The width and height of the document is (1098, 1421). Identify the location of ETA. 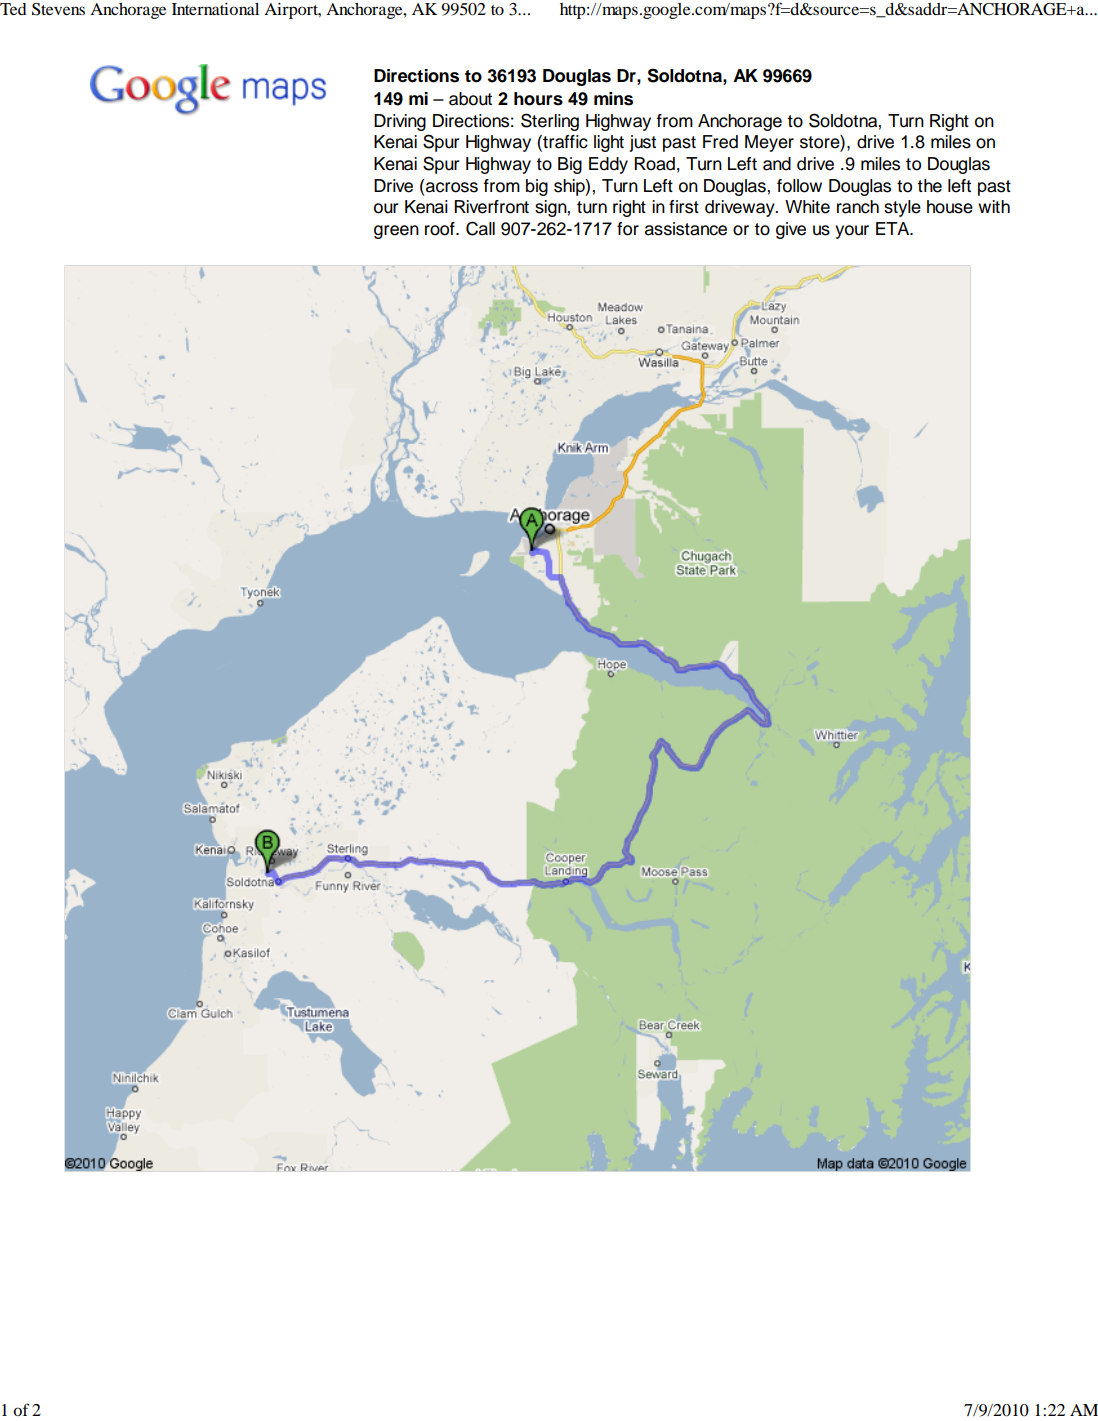
(894, 228).
